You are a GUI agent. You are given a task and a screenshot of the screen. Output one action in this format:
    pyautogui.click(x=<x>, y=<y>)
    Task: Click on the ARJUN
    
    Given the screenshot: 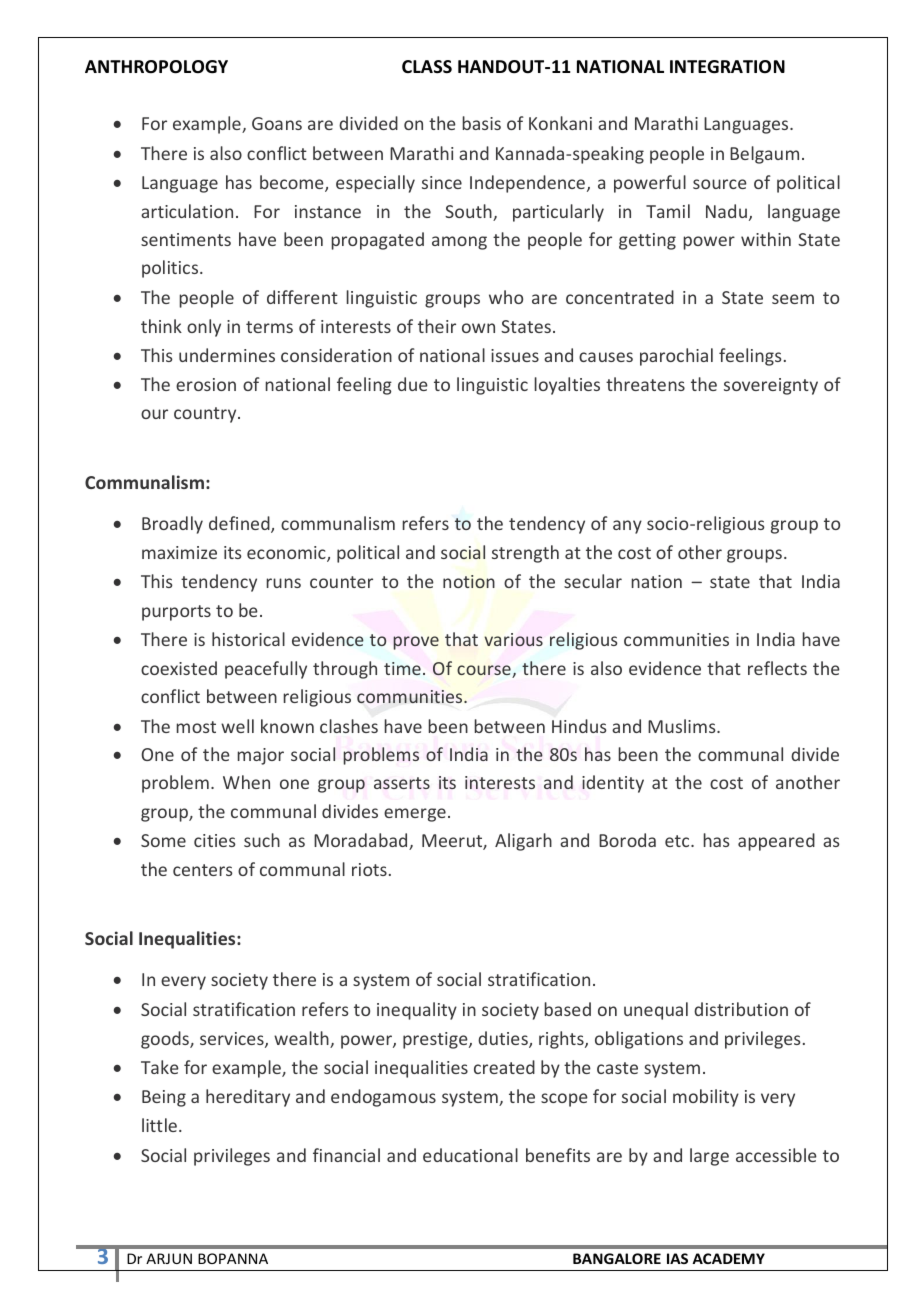 What is the action you would take?
    pyautogui.click(x=169, y=1258)
